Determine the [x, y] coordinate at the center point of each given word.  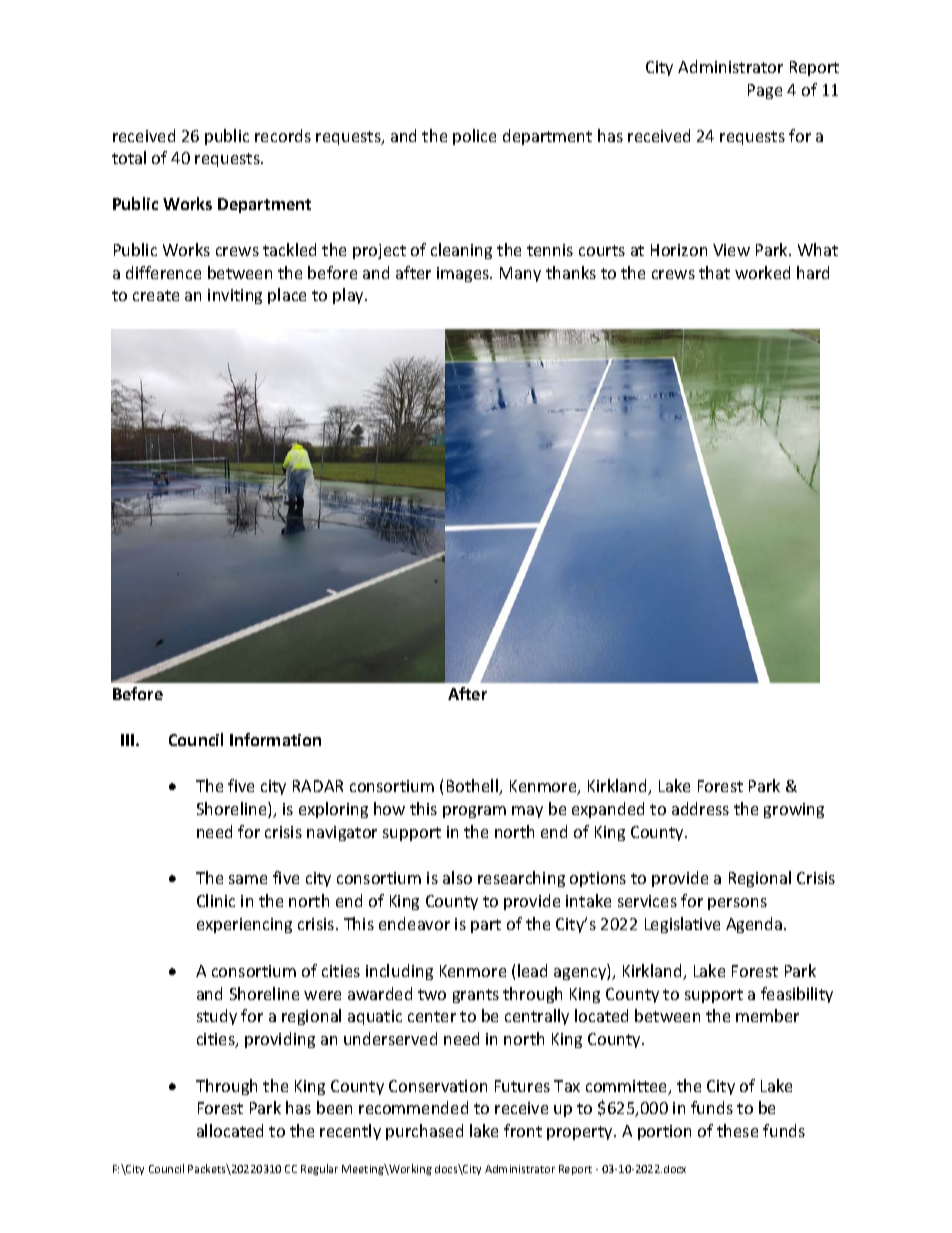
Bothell [473, 787]
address [700, 808]
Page [765, 91]
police [474, 137]
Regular [319, 1169]
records [283, 135]
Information [275, 739]
